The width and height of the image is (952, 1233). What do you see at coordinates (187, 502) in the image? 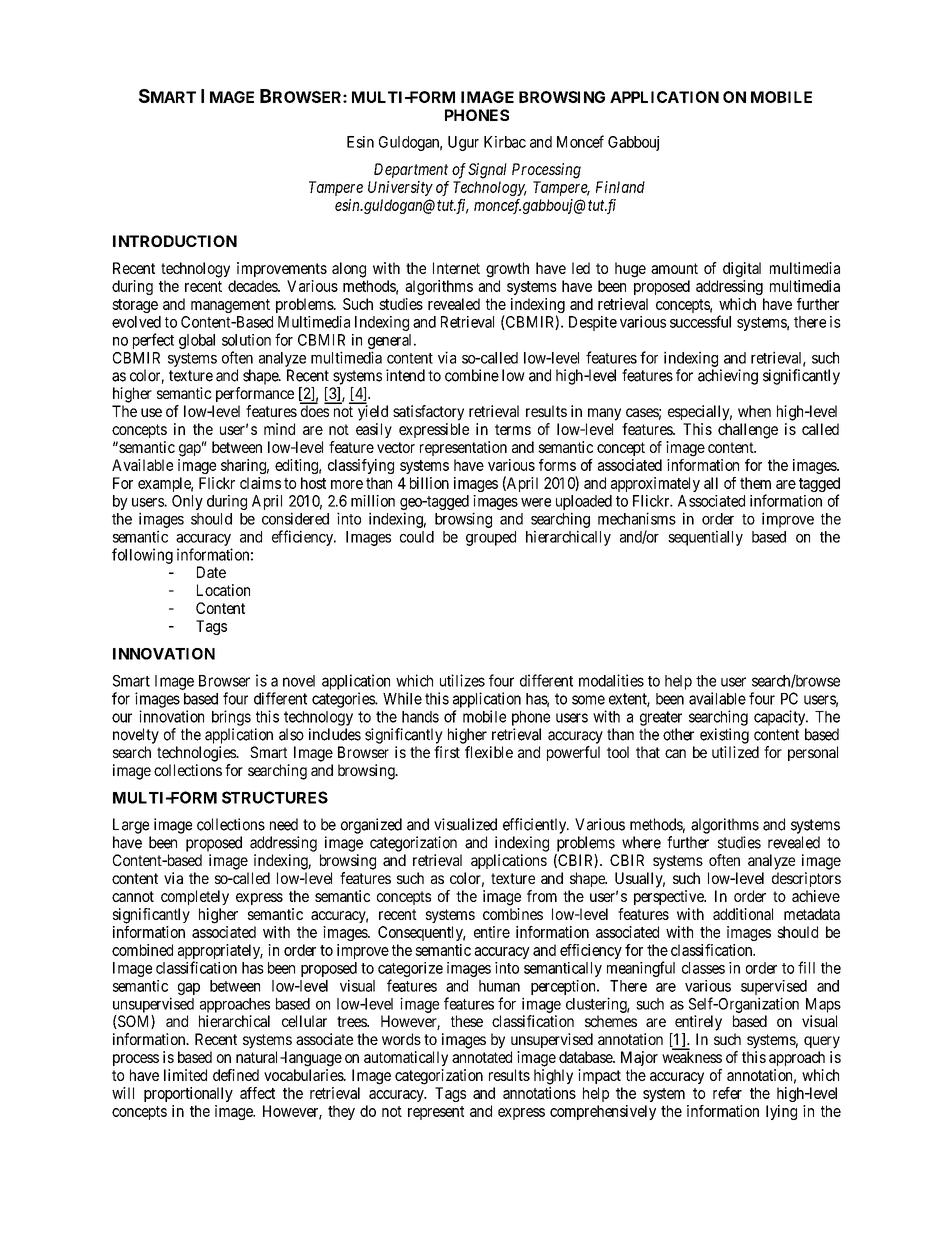
I see `Only` at bounding box center [187, 502].
